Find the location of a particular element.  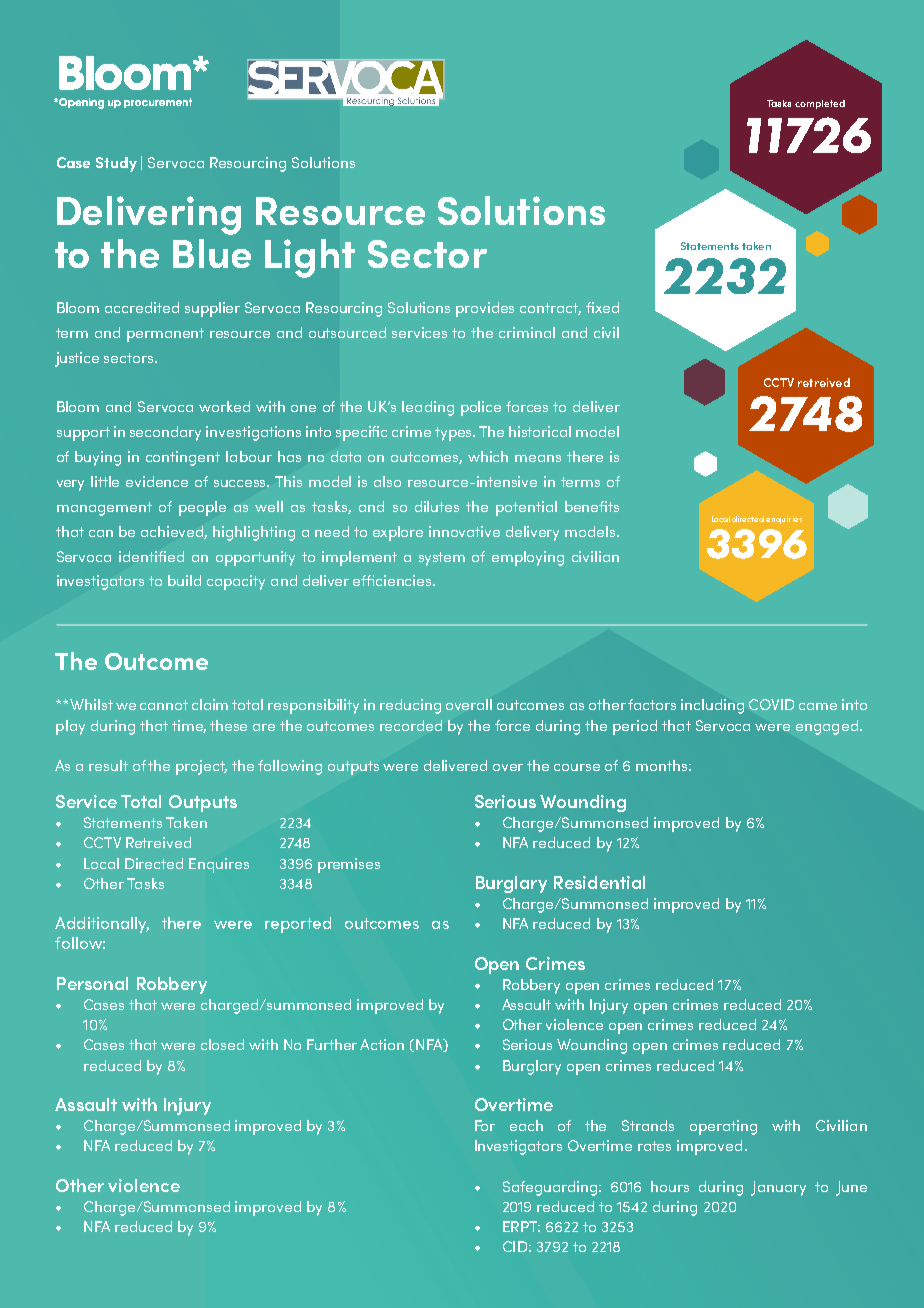

completed is located at coordinates (820, 104).
